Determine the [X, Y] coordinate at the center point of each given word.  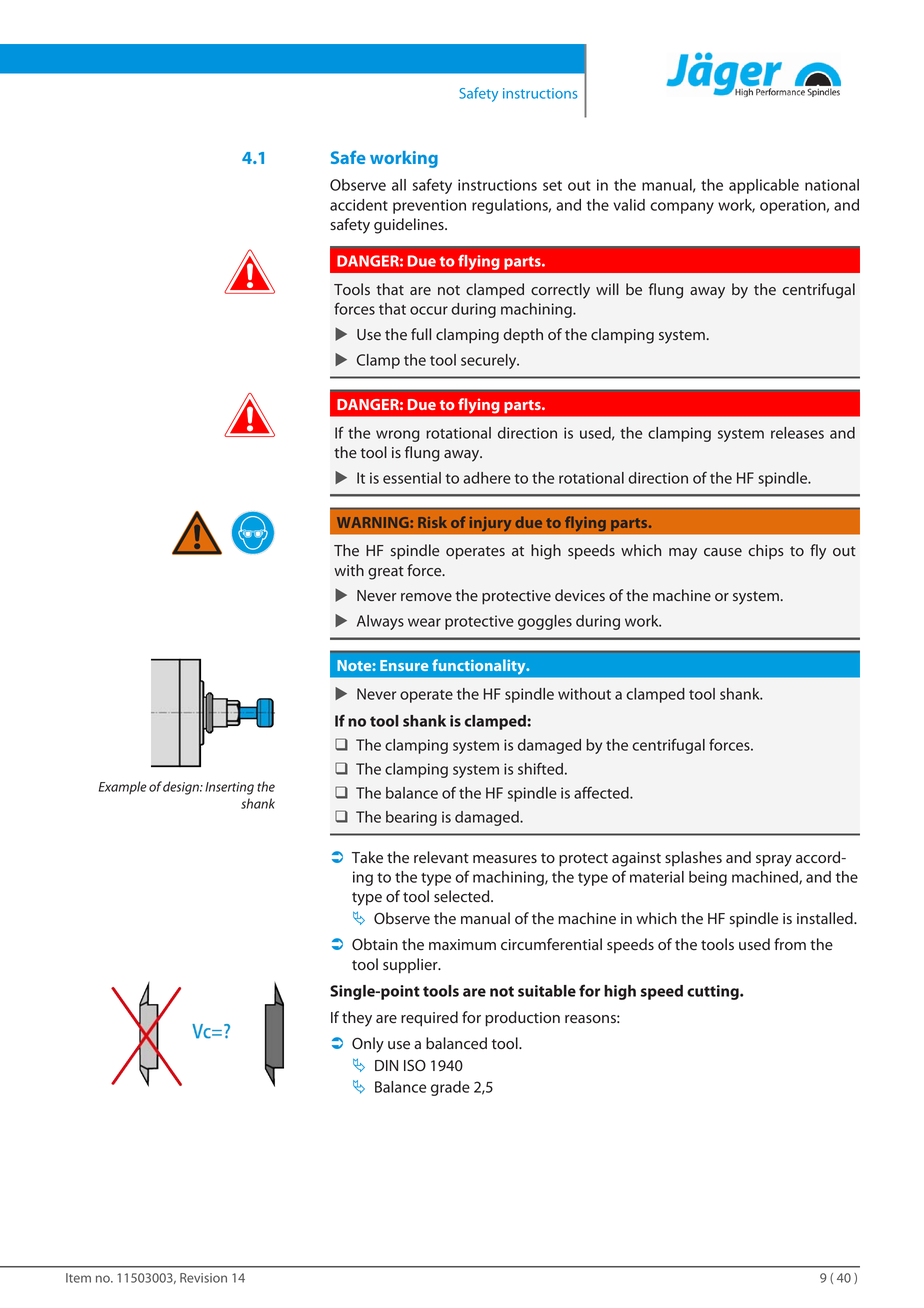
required [429, 1019]
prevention [429, 206]
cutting [714, 992]
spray [774, 861]
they [357, 1019]
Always [380, 622]
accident [359, 205]
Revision [203, 1278]
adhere [487, 478]
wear [424, 622]
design [182, 788]
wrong [398, 436]
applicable [764, 186]
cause [723, 552]
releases [797, 433]
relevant [441, 857]
